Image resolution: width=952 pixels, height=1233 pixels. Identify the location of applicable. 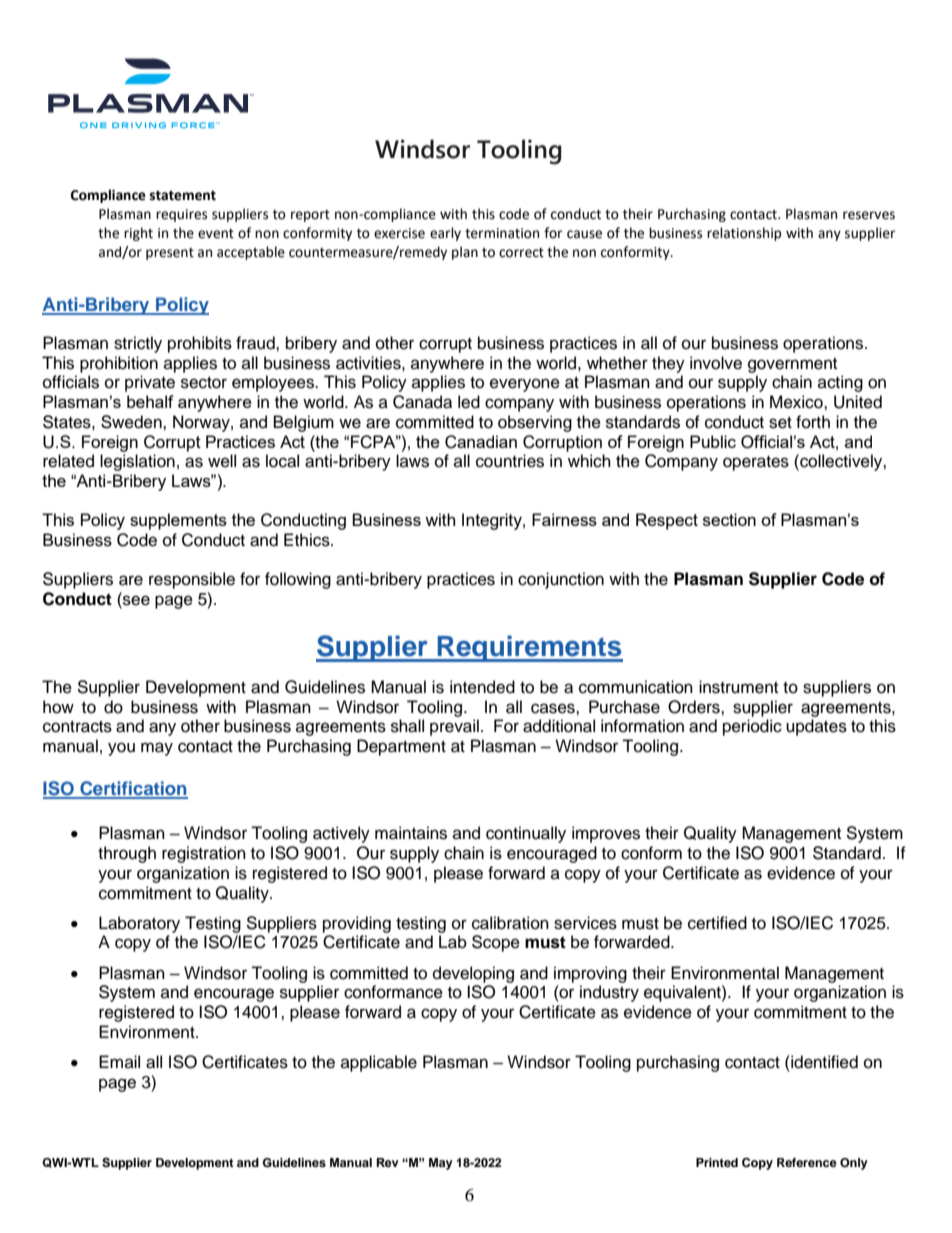
(379, 1063).
